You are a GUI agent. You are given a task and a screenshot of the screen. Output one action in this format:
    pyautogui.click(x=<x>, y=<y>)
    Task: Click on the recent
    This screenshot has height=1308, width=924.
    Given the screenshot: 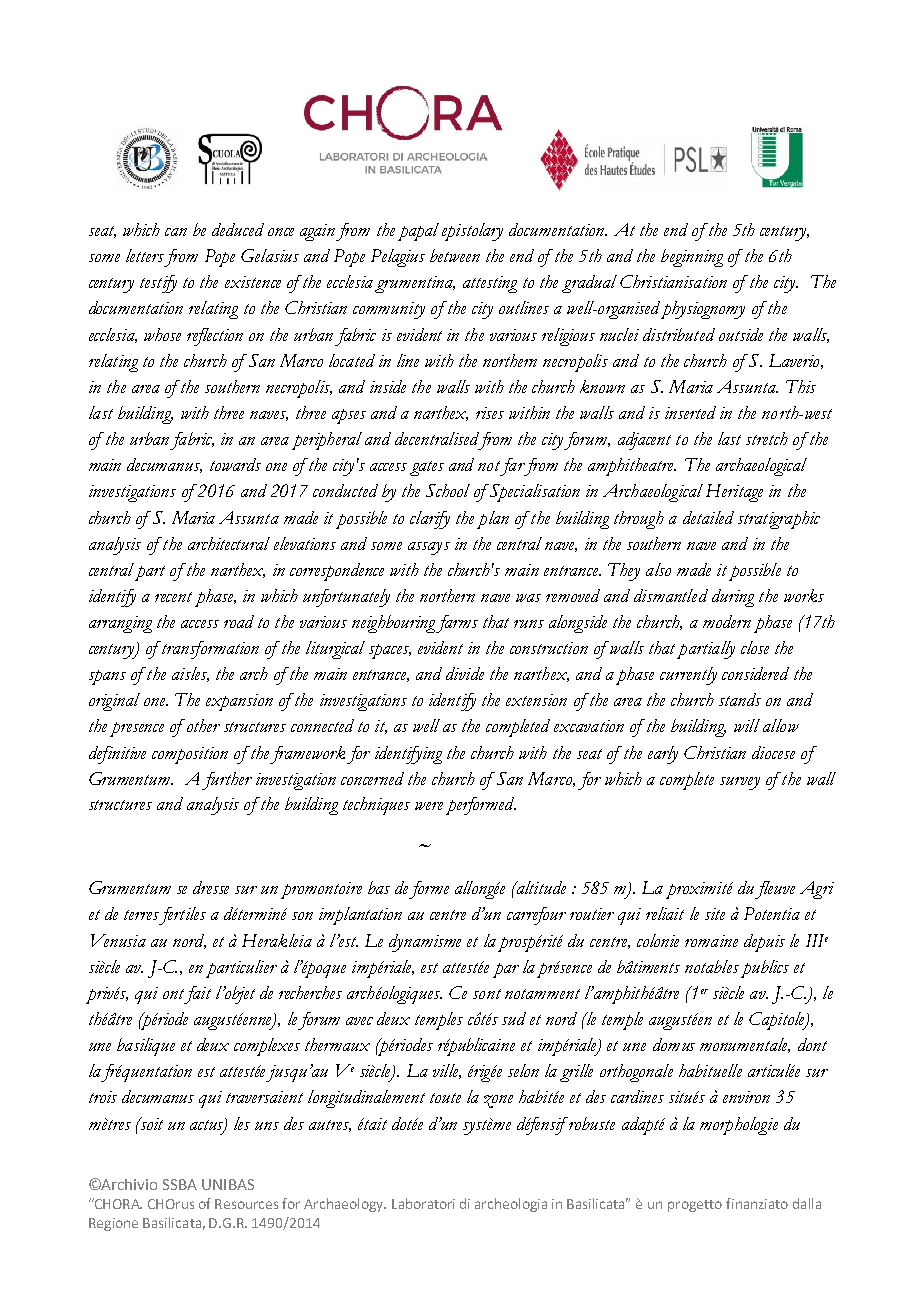 What is the action you would take?
    pyautogui.click(x=173, y=597)
